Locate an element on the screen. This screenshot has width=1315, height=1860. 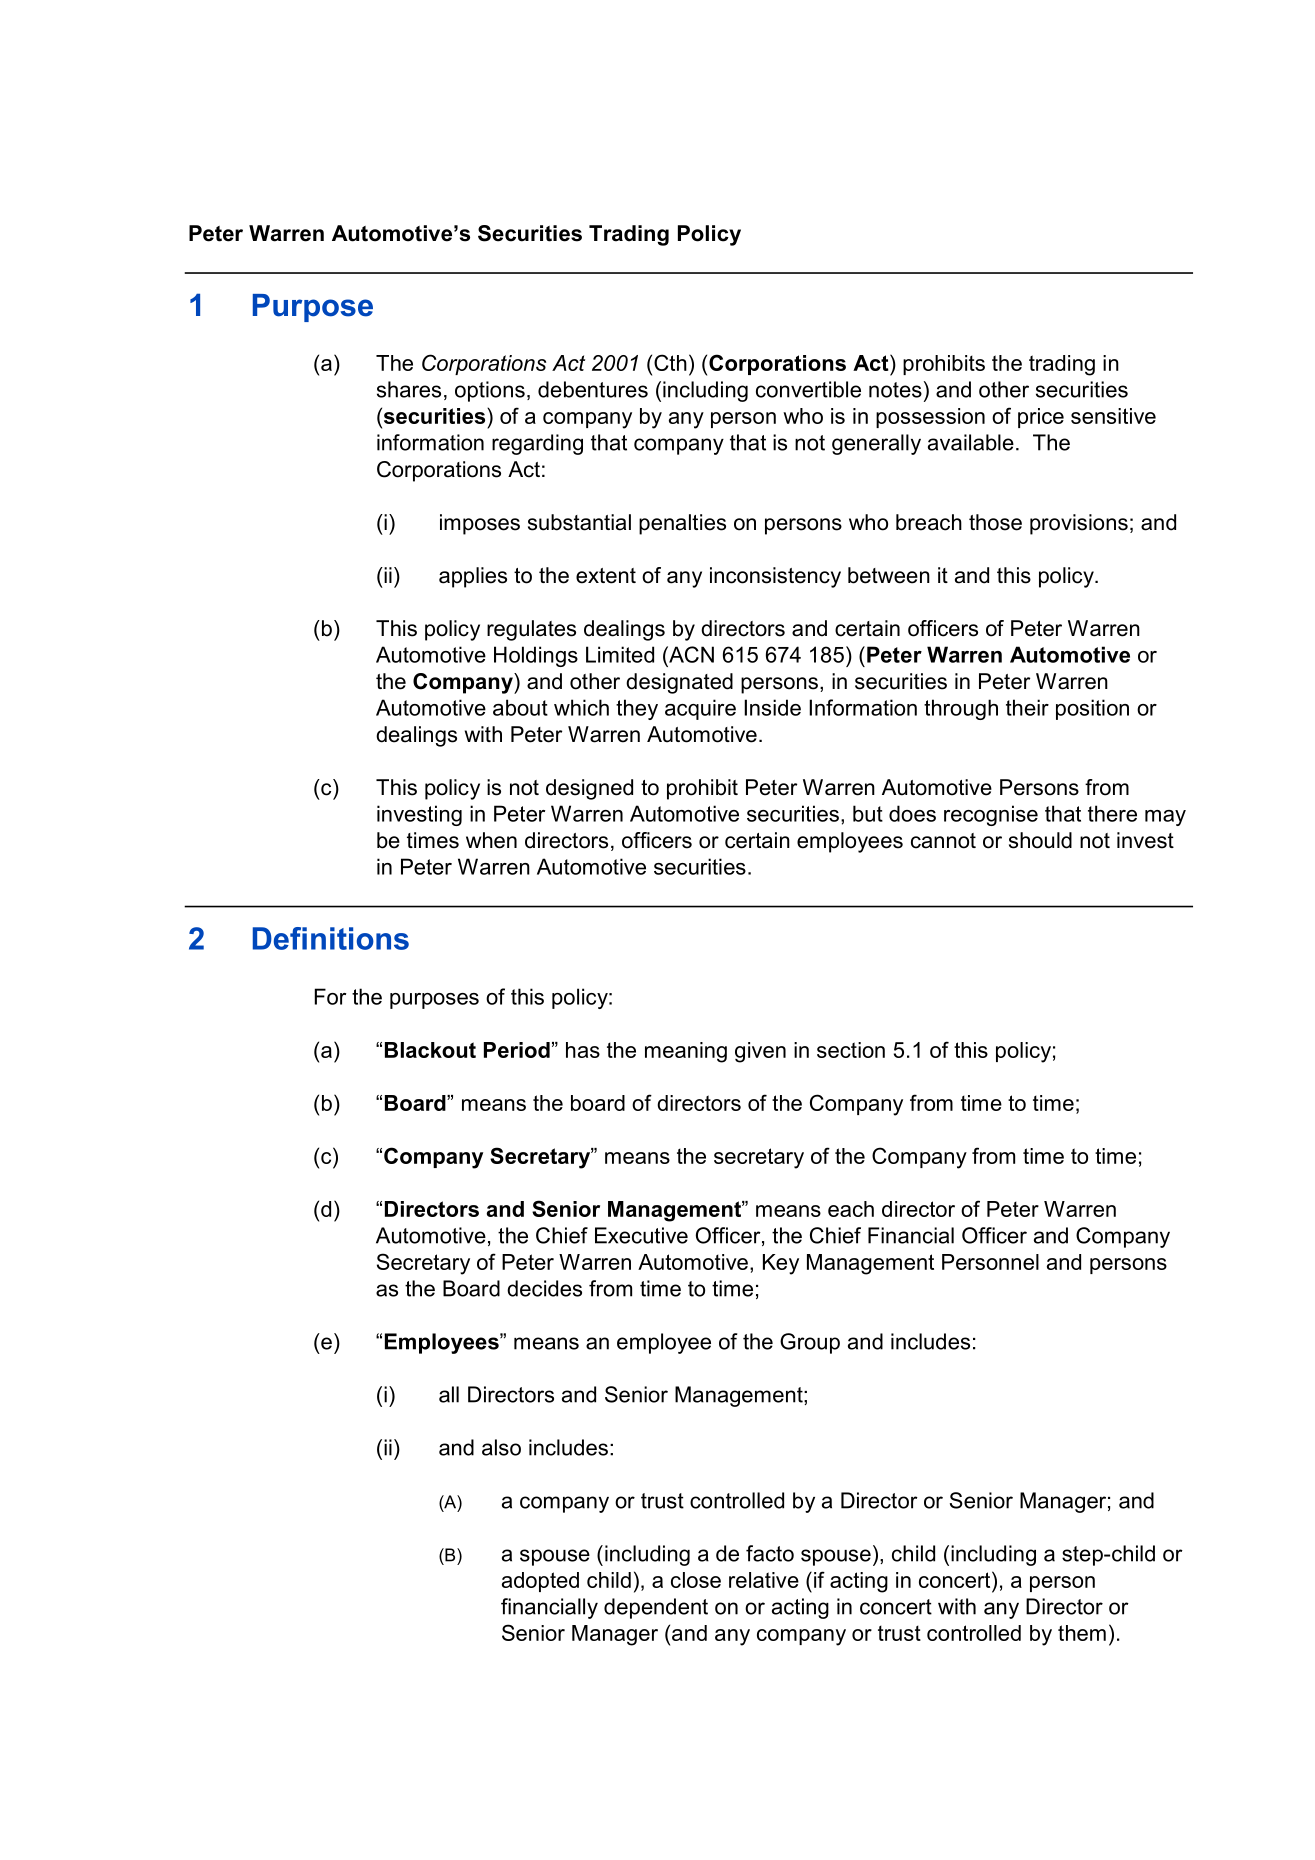
convertible is located at coordinates (808, 389).
